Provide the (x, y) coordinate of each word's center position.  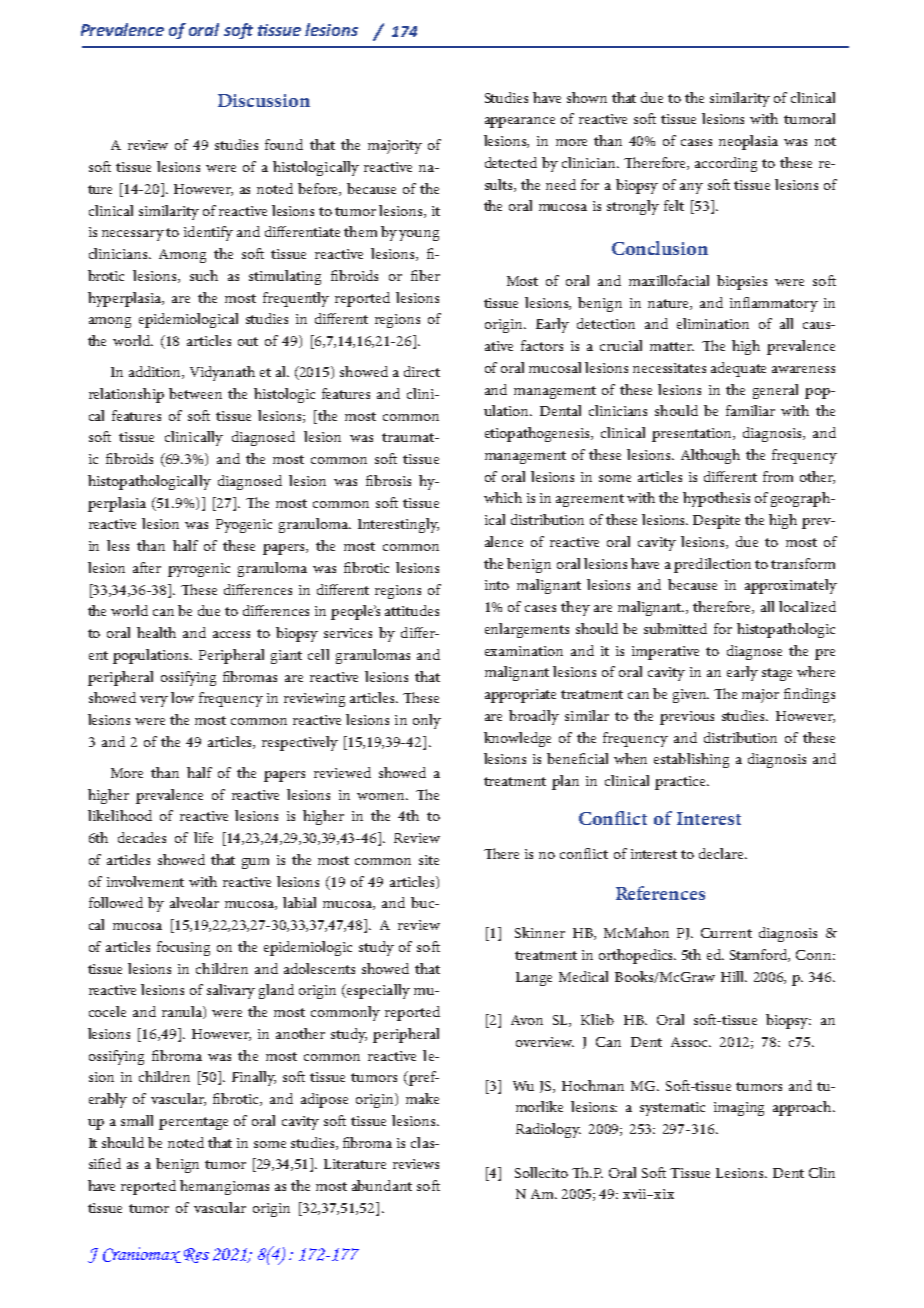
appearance (520, 122)
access (231, 634)
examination (524, 651)
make (422, 1098)
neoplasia (748, 142)
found (284, 144)
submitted (675, 628)
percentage (193, 1123)
